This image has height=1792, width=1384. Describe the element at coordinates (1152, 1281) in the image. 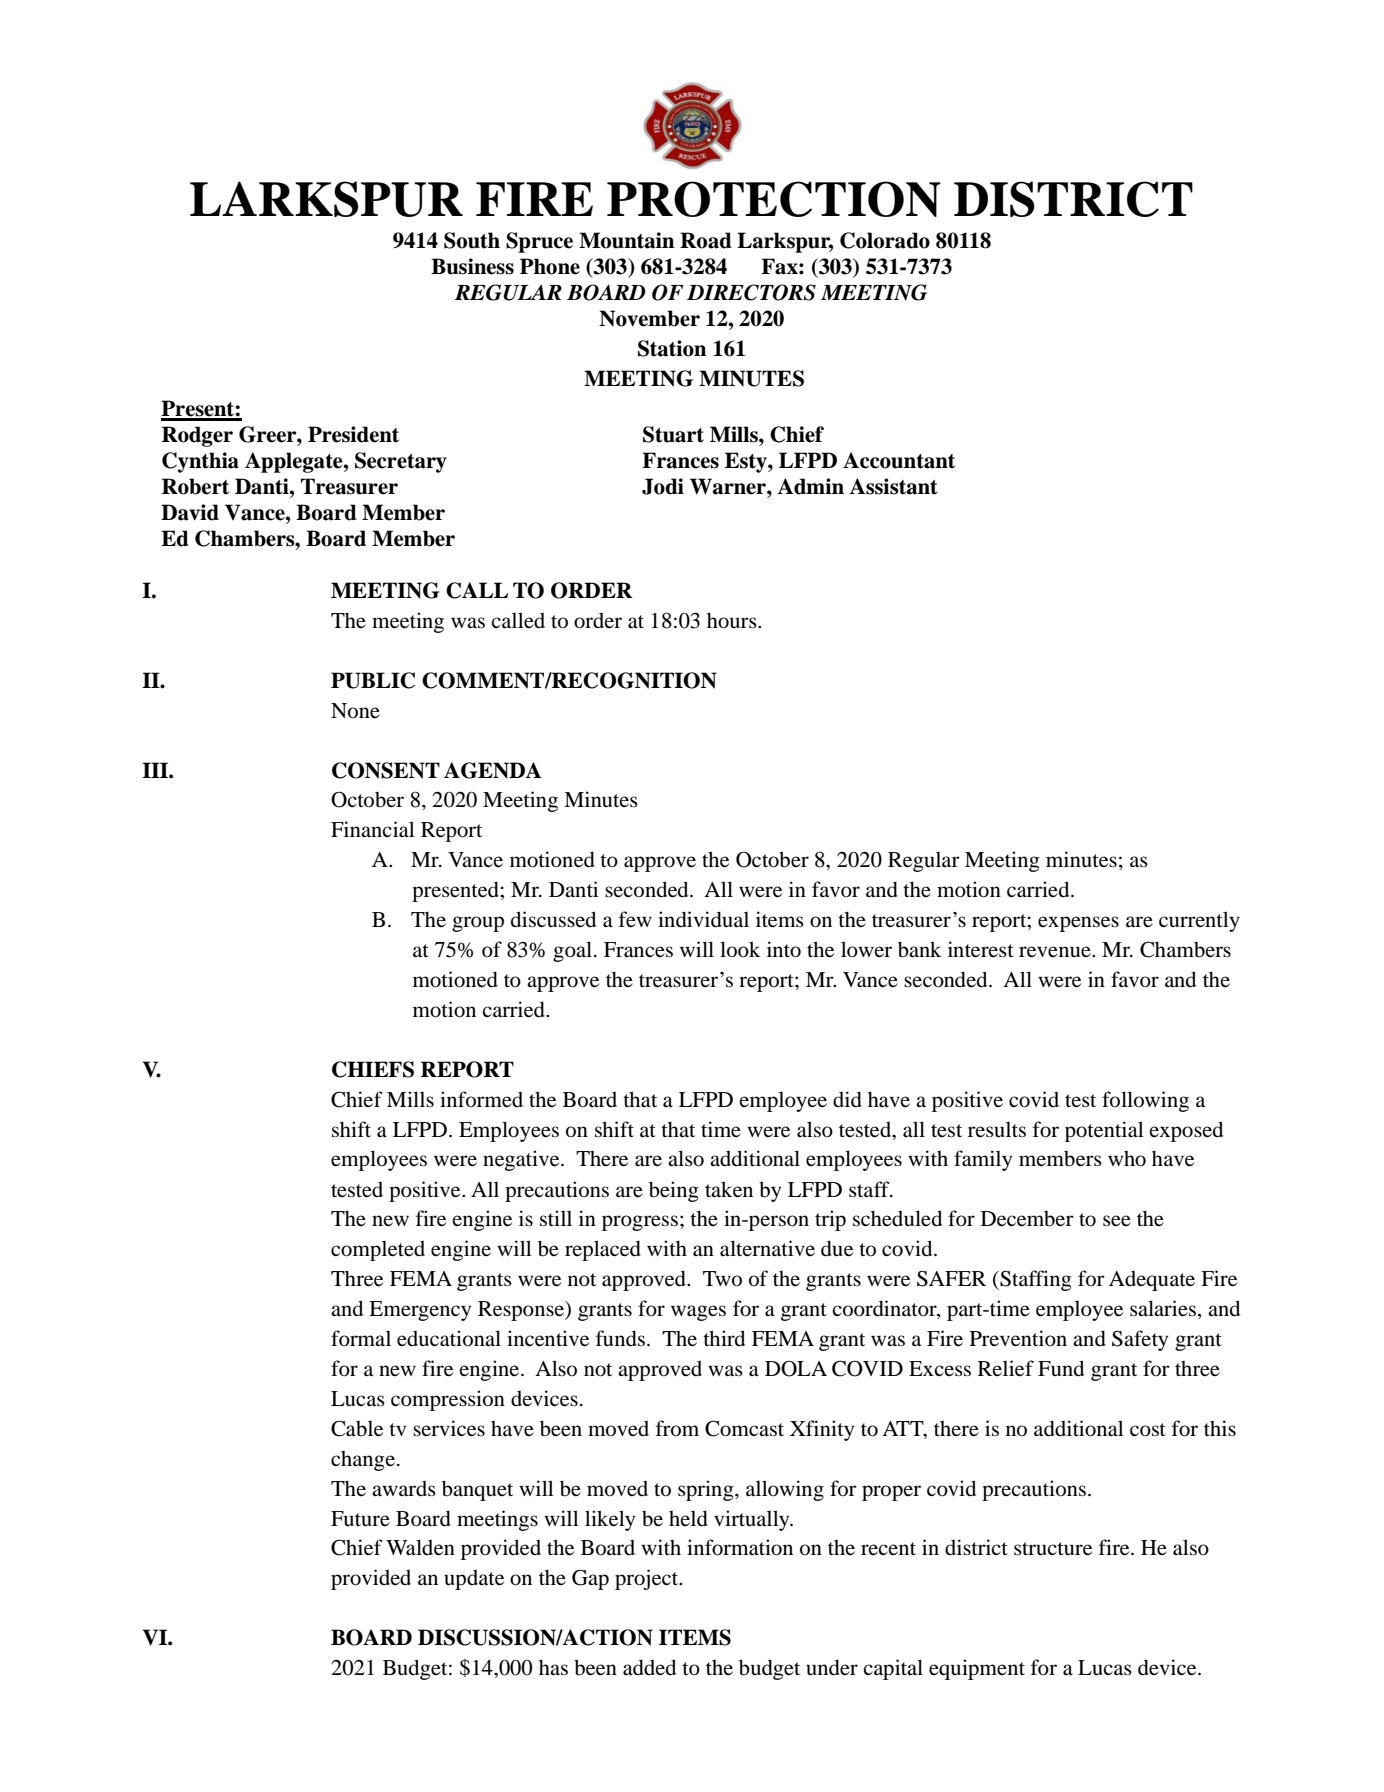

I see `Adequate` at that location.
